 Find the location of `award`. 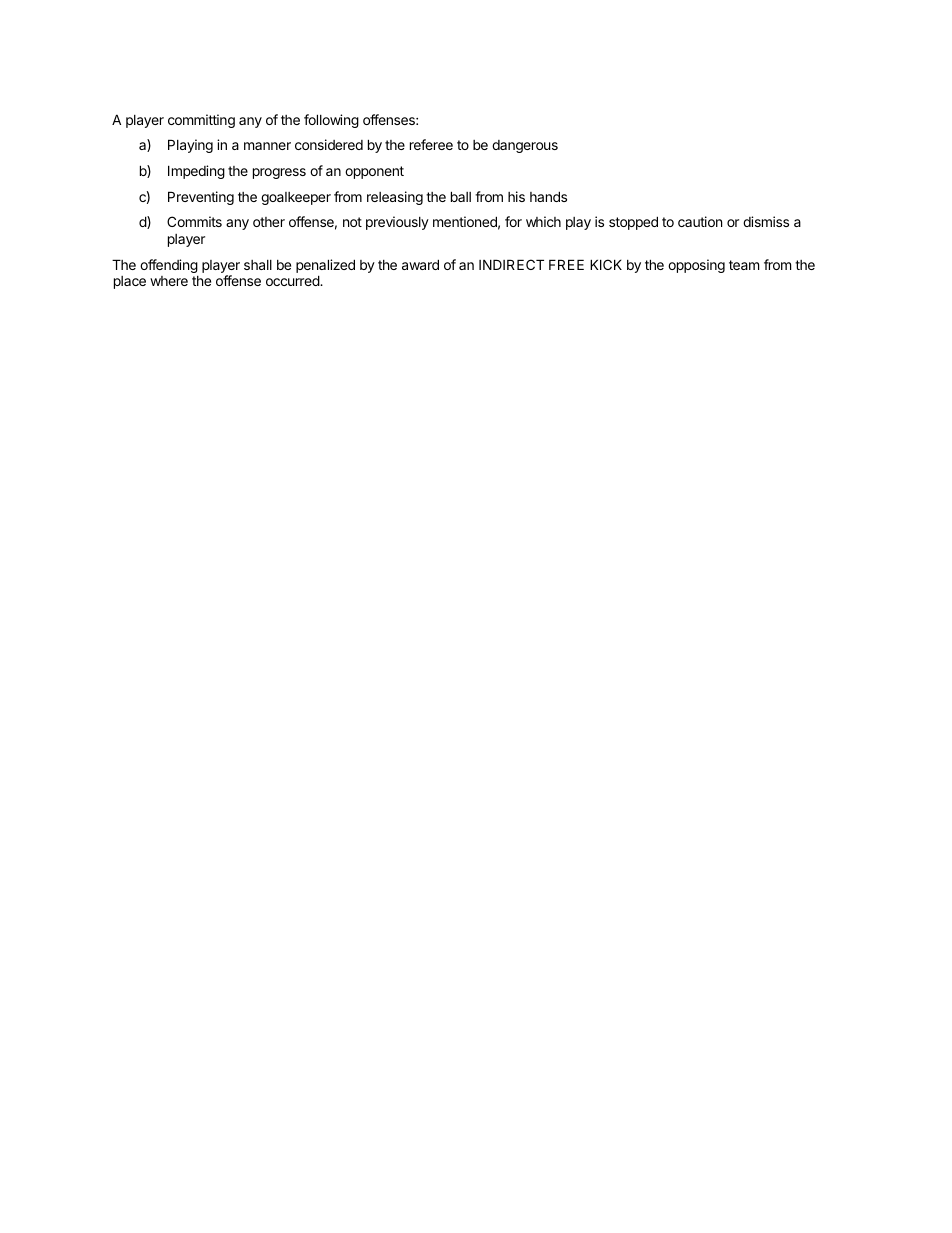

award is located at coordinates (420, 264).
